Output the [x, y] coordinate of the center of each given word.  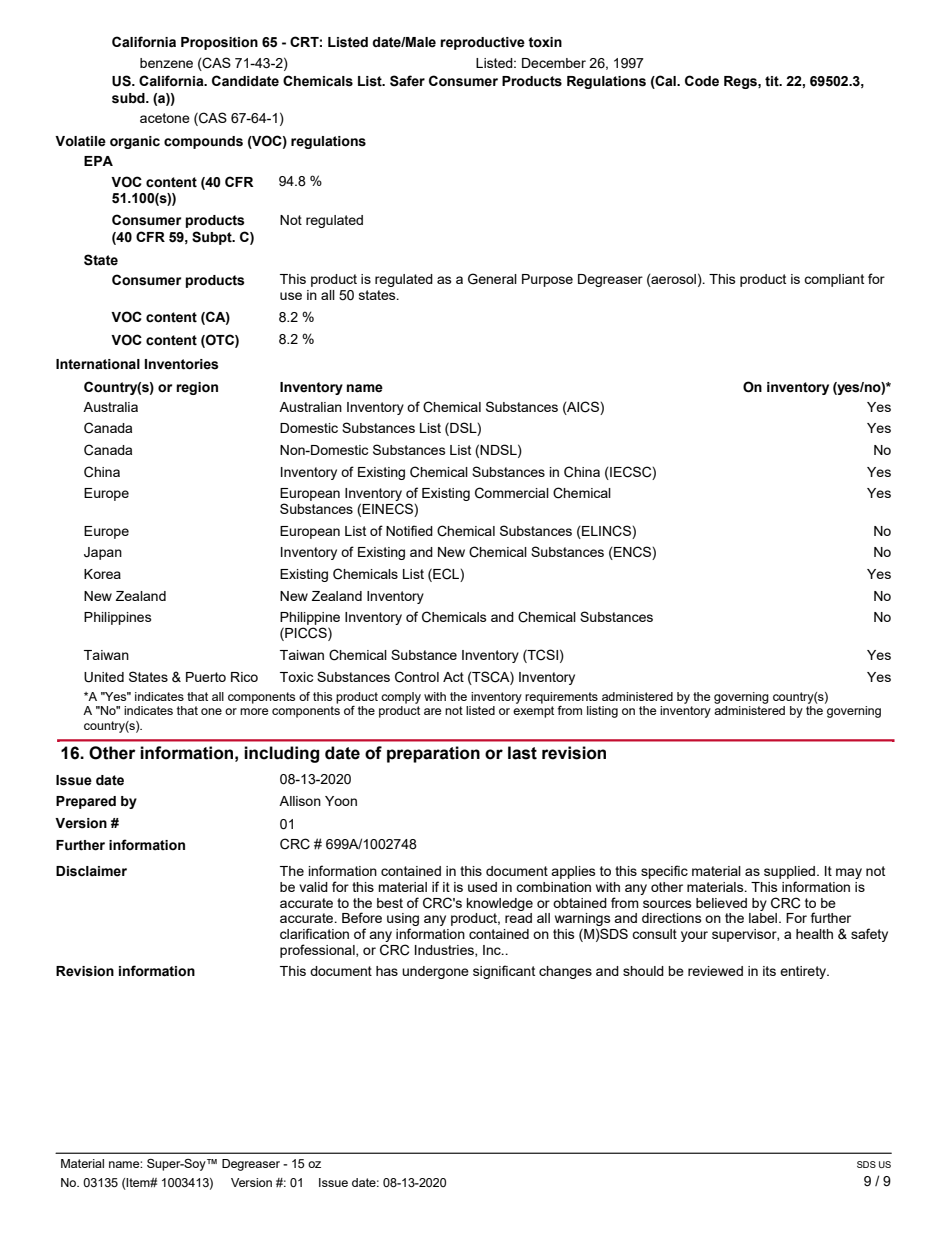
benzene [166, 63]
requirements [561, 698]
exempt [533, 712]
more [254, 711]
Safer [407, 81]
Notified [409, 530]
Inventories [182, 364]
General [492, 279]
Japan [103, 553]
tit [773, 81]
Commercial [512, 493]
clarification [314, 933]
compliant [834, 280]
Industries [445, 951]
